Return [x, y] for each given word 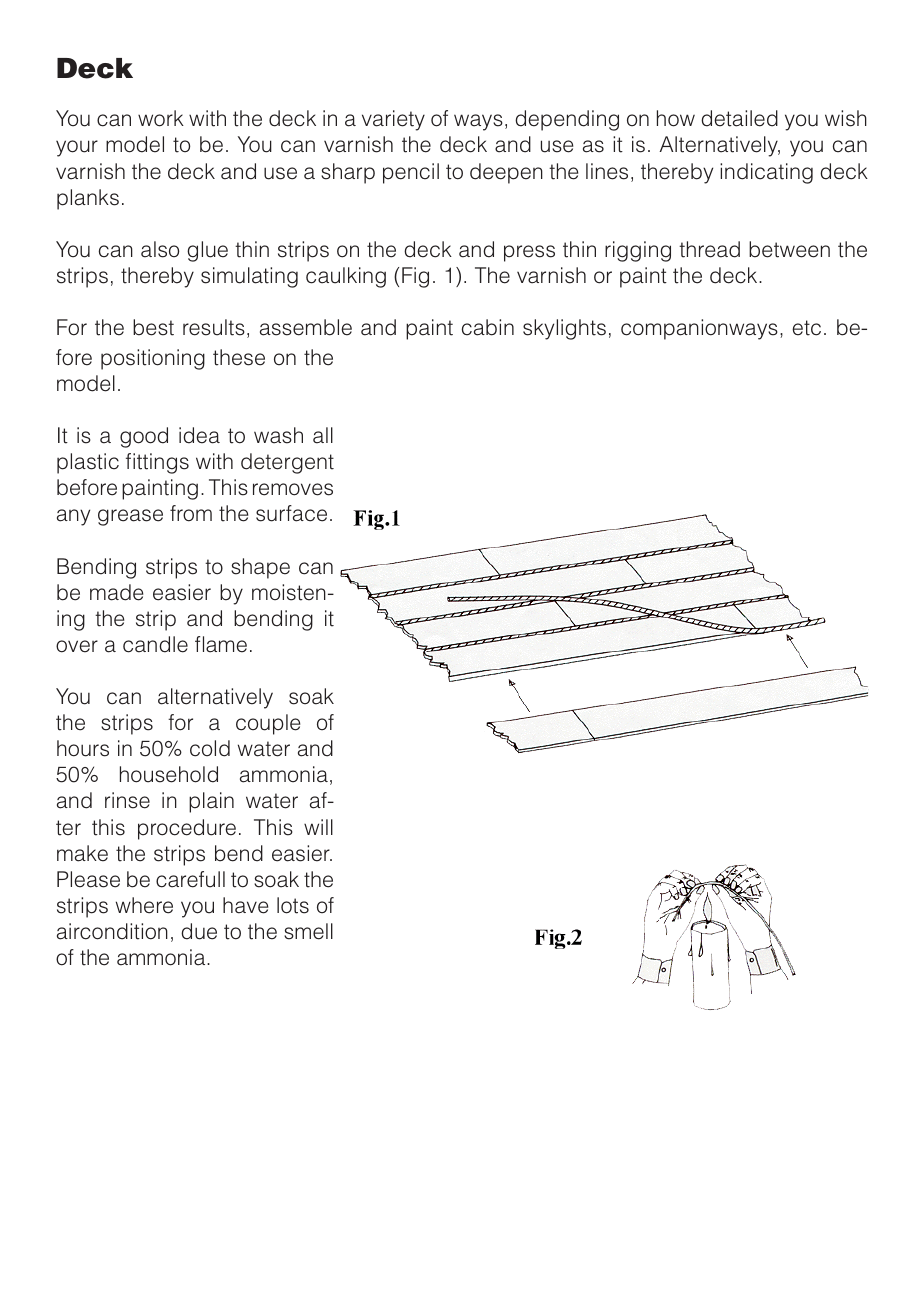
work [161, 118]
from [191, 513]
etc [806, 328]
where [144, 905]
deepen [506, 173]
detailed [739, 118]
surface [291, 513]
